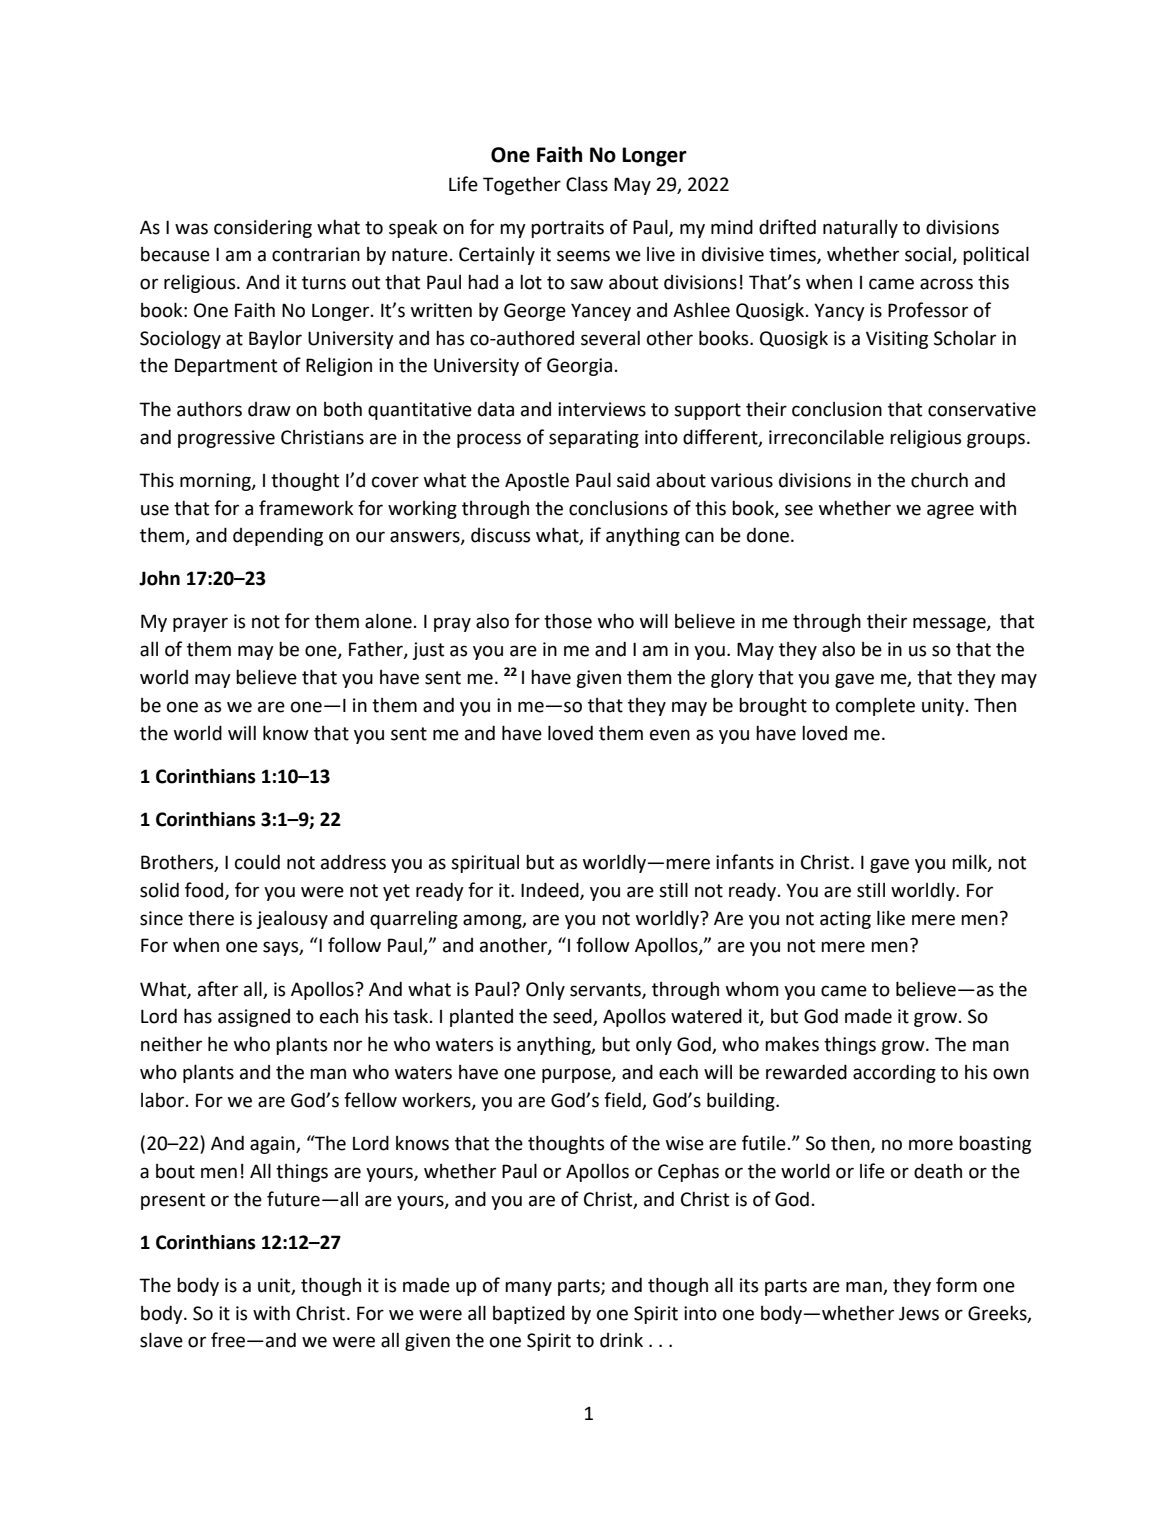  I want to click on church, so click(939, 480).
